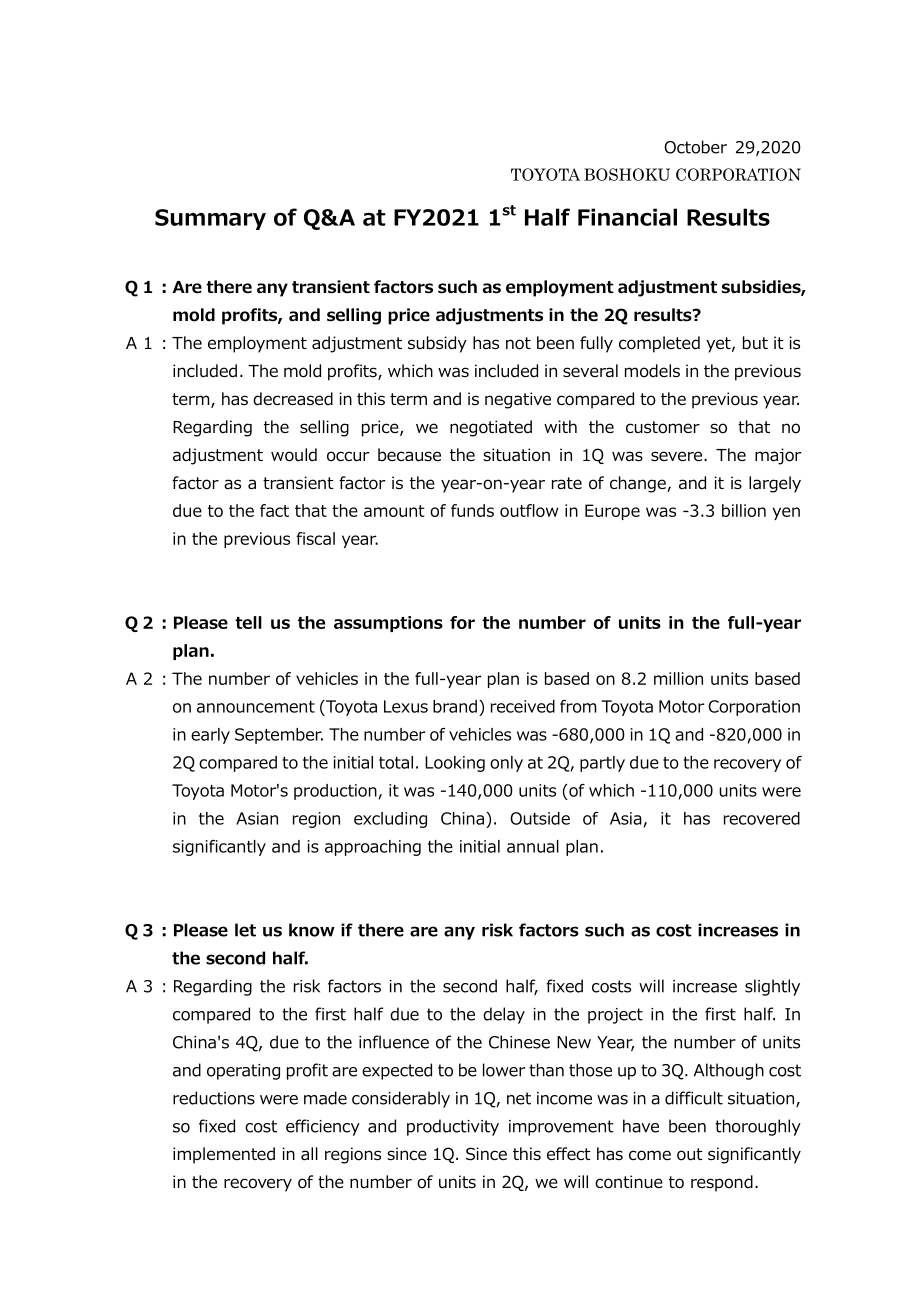 The width and height of the page is (924, 1308). Describe the element at coordinates (256, 707) in the page. I see `announcement` at that location.
